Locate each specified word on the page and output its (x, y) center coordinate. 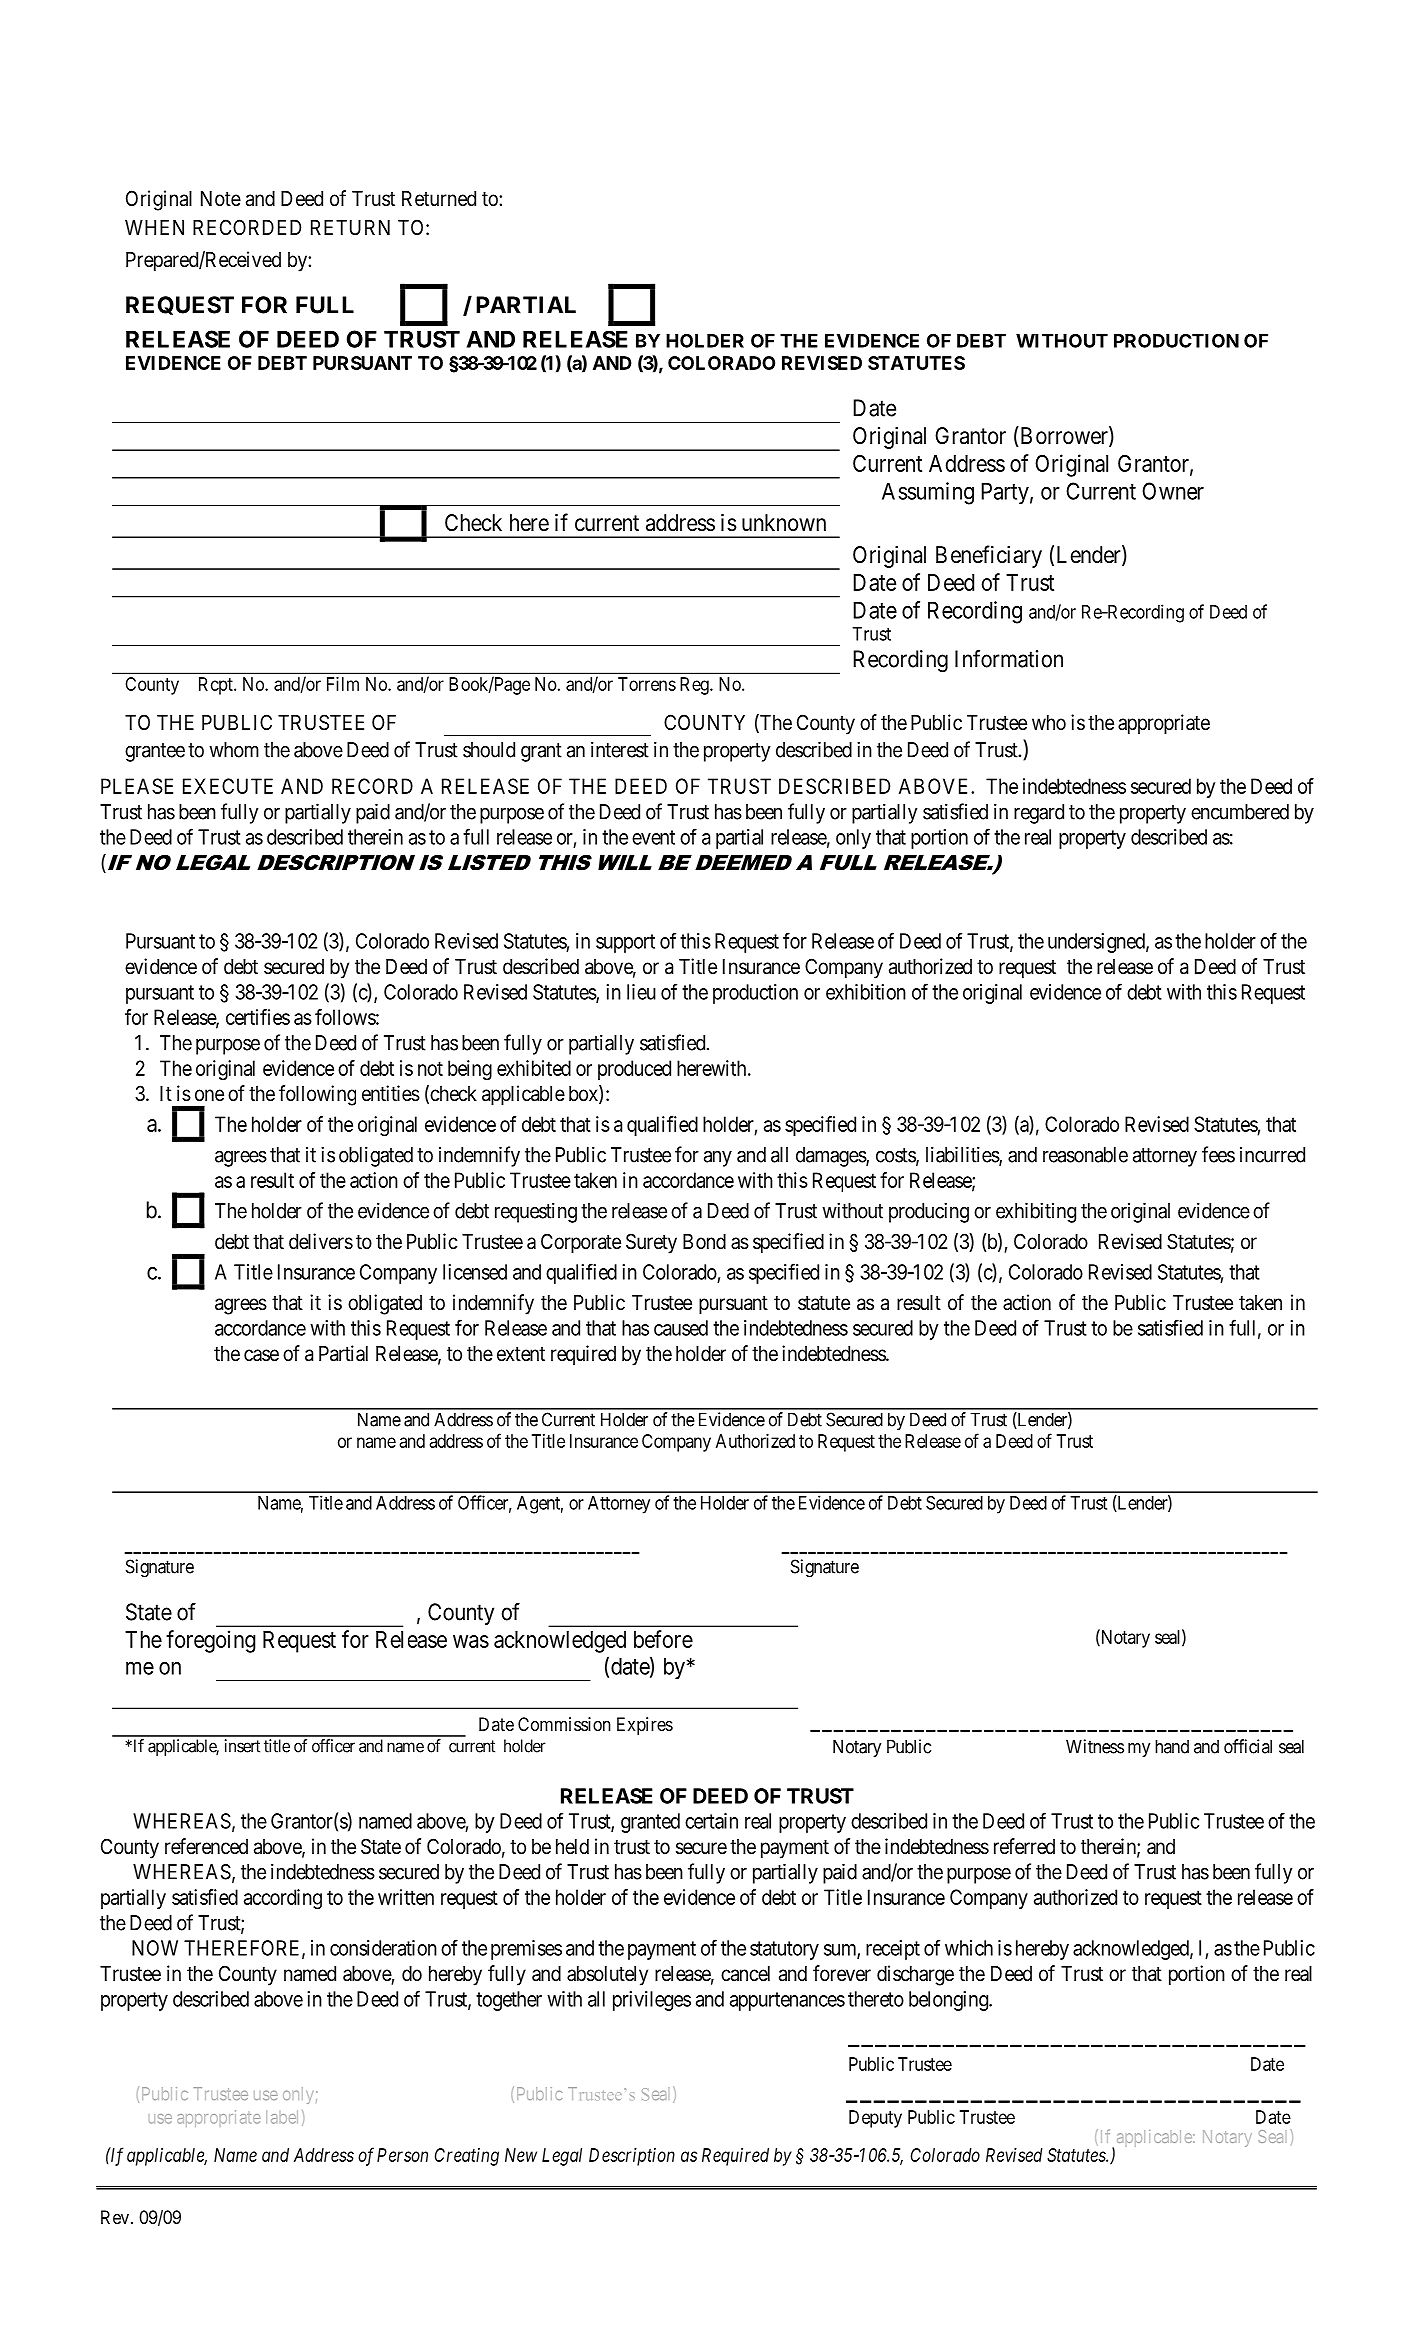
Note (221, 199)
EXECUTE (228, 786)
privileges (652, 2001)
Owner (1173, 491)
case (261, 1355)
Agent (540, 1505)
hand (1172, 1746)
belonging (950, 2001)
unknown (784, 522)
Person (402, 2155)
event (653, 837)
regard (1039, 814)
